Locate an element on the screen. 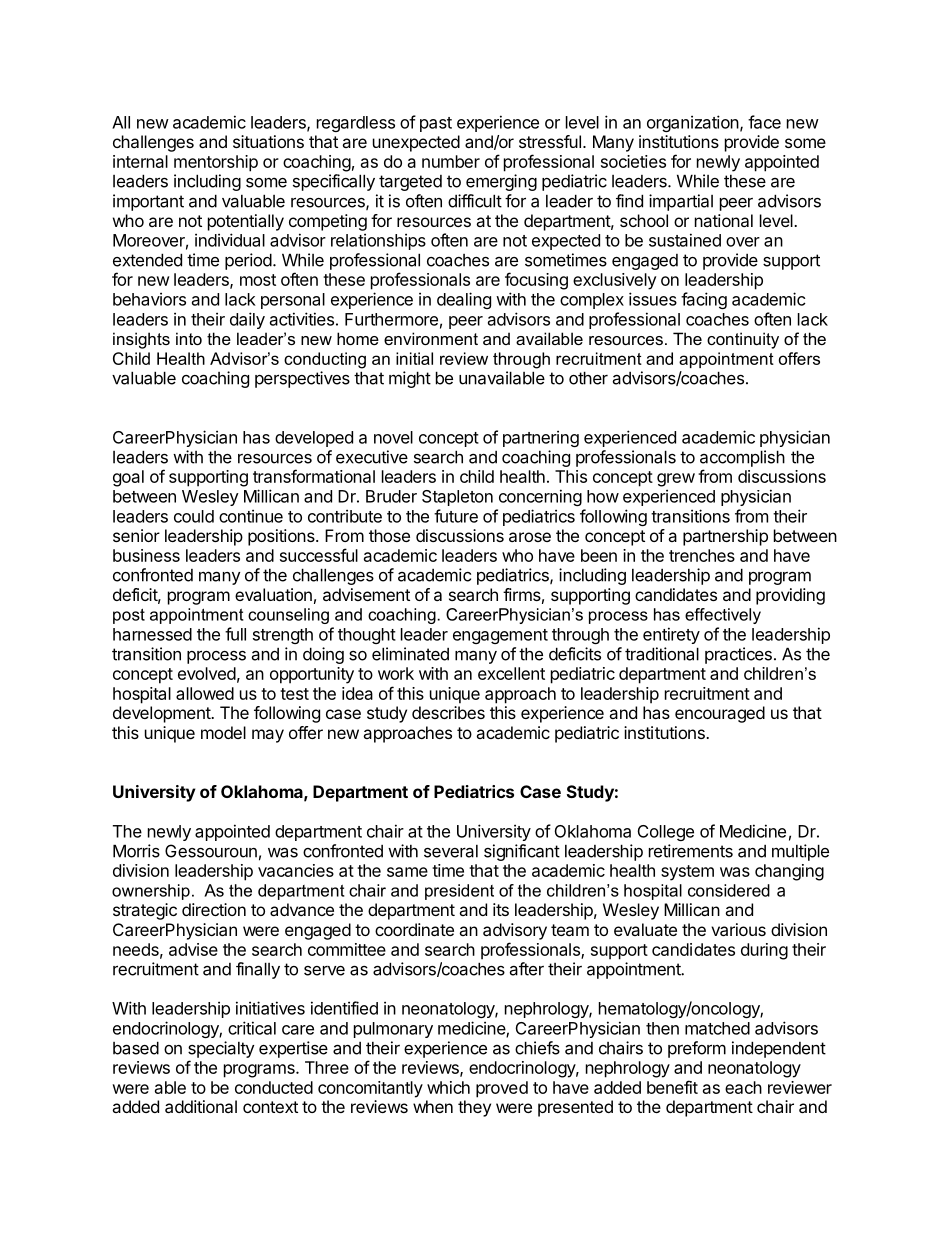 This screenshot has height=1233, width=952. additional is located at coordinates (201, 1106).
